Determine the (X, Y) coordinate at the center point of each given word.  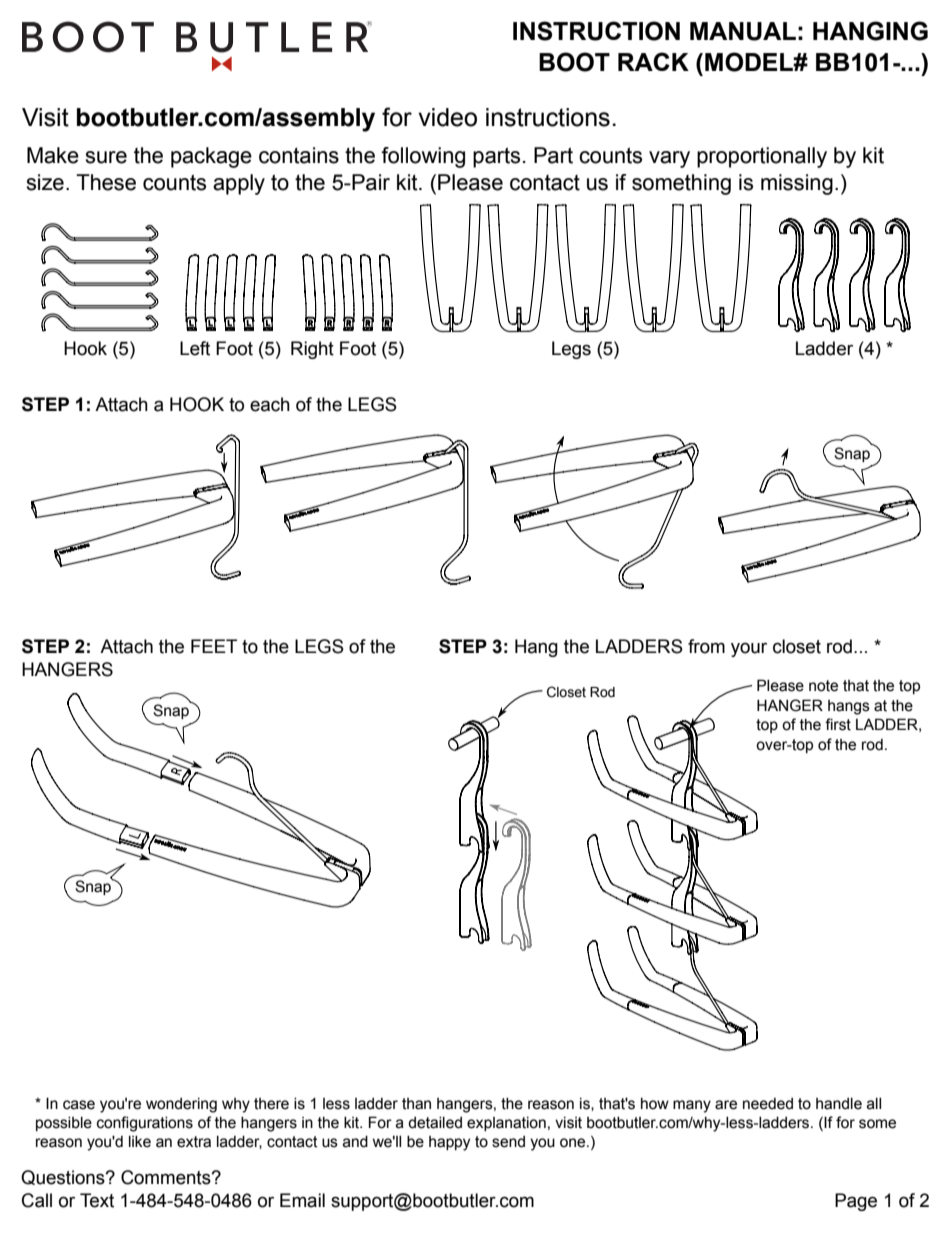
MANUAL (743, 31)
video (447, 117)
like (140, 1142)
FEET (214, 646)
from (706, 646)
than (416, 1104)
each (270, 404)
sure (106, 157)
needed (768, 1104)
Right (312, 350)
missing (797, 184)
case (79, 1105)
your (749, 649)
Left (195, 348)
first (838, 724)
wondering (181, 1105)
